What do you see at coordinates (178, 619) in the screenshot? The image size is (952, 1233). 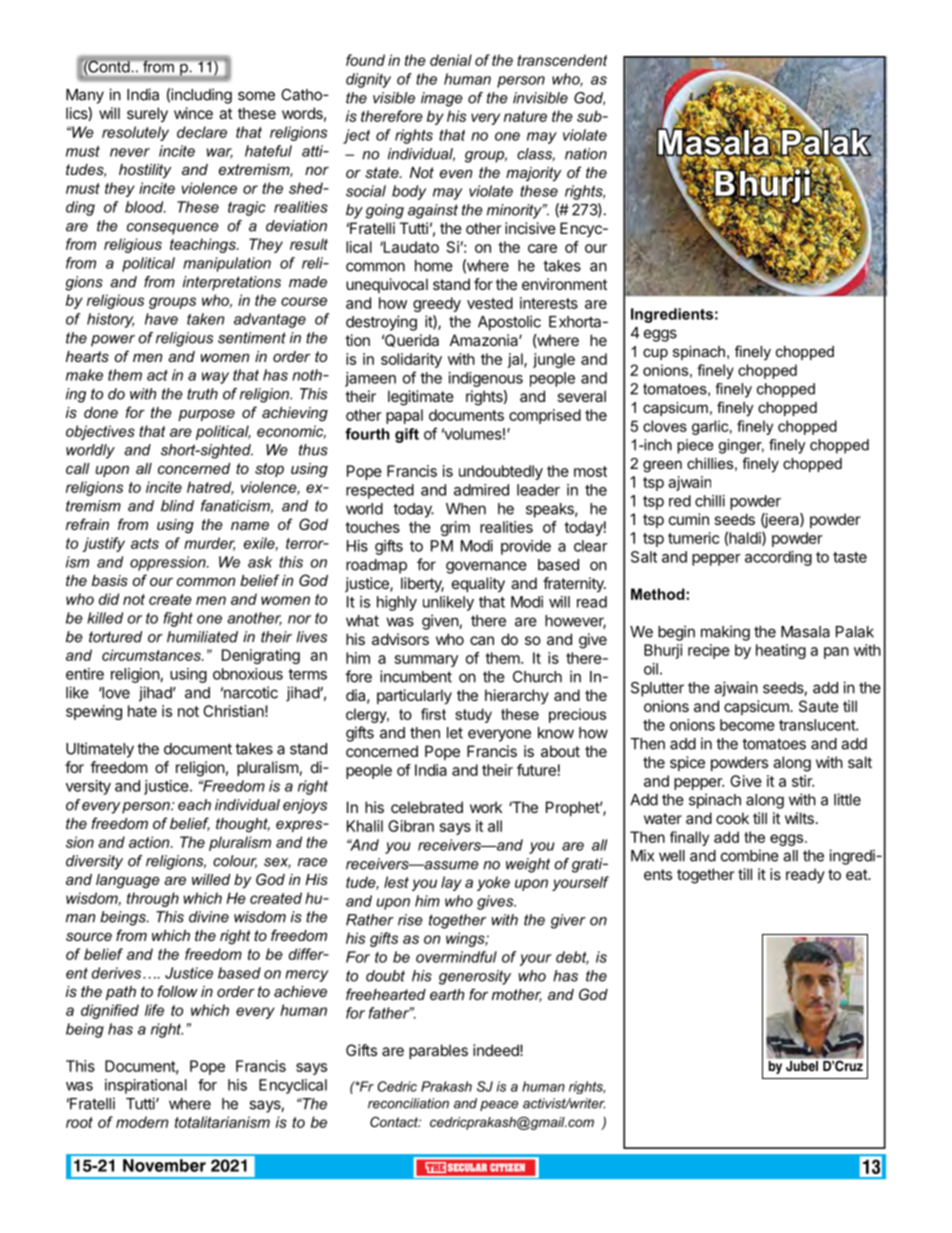 I see `fight` at bounding box center [178, 619].
